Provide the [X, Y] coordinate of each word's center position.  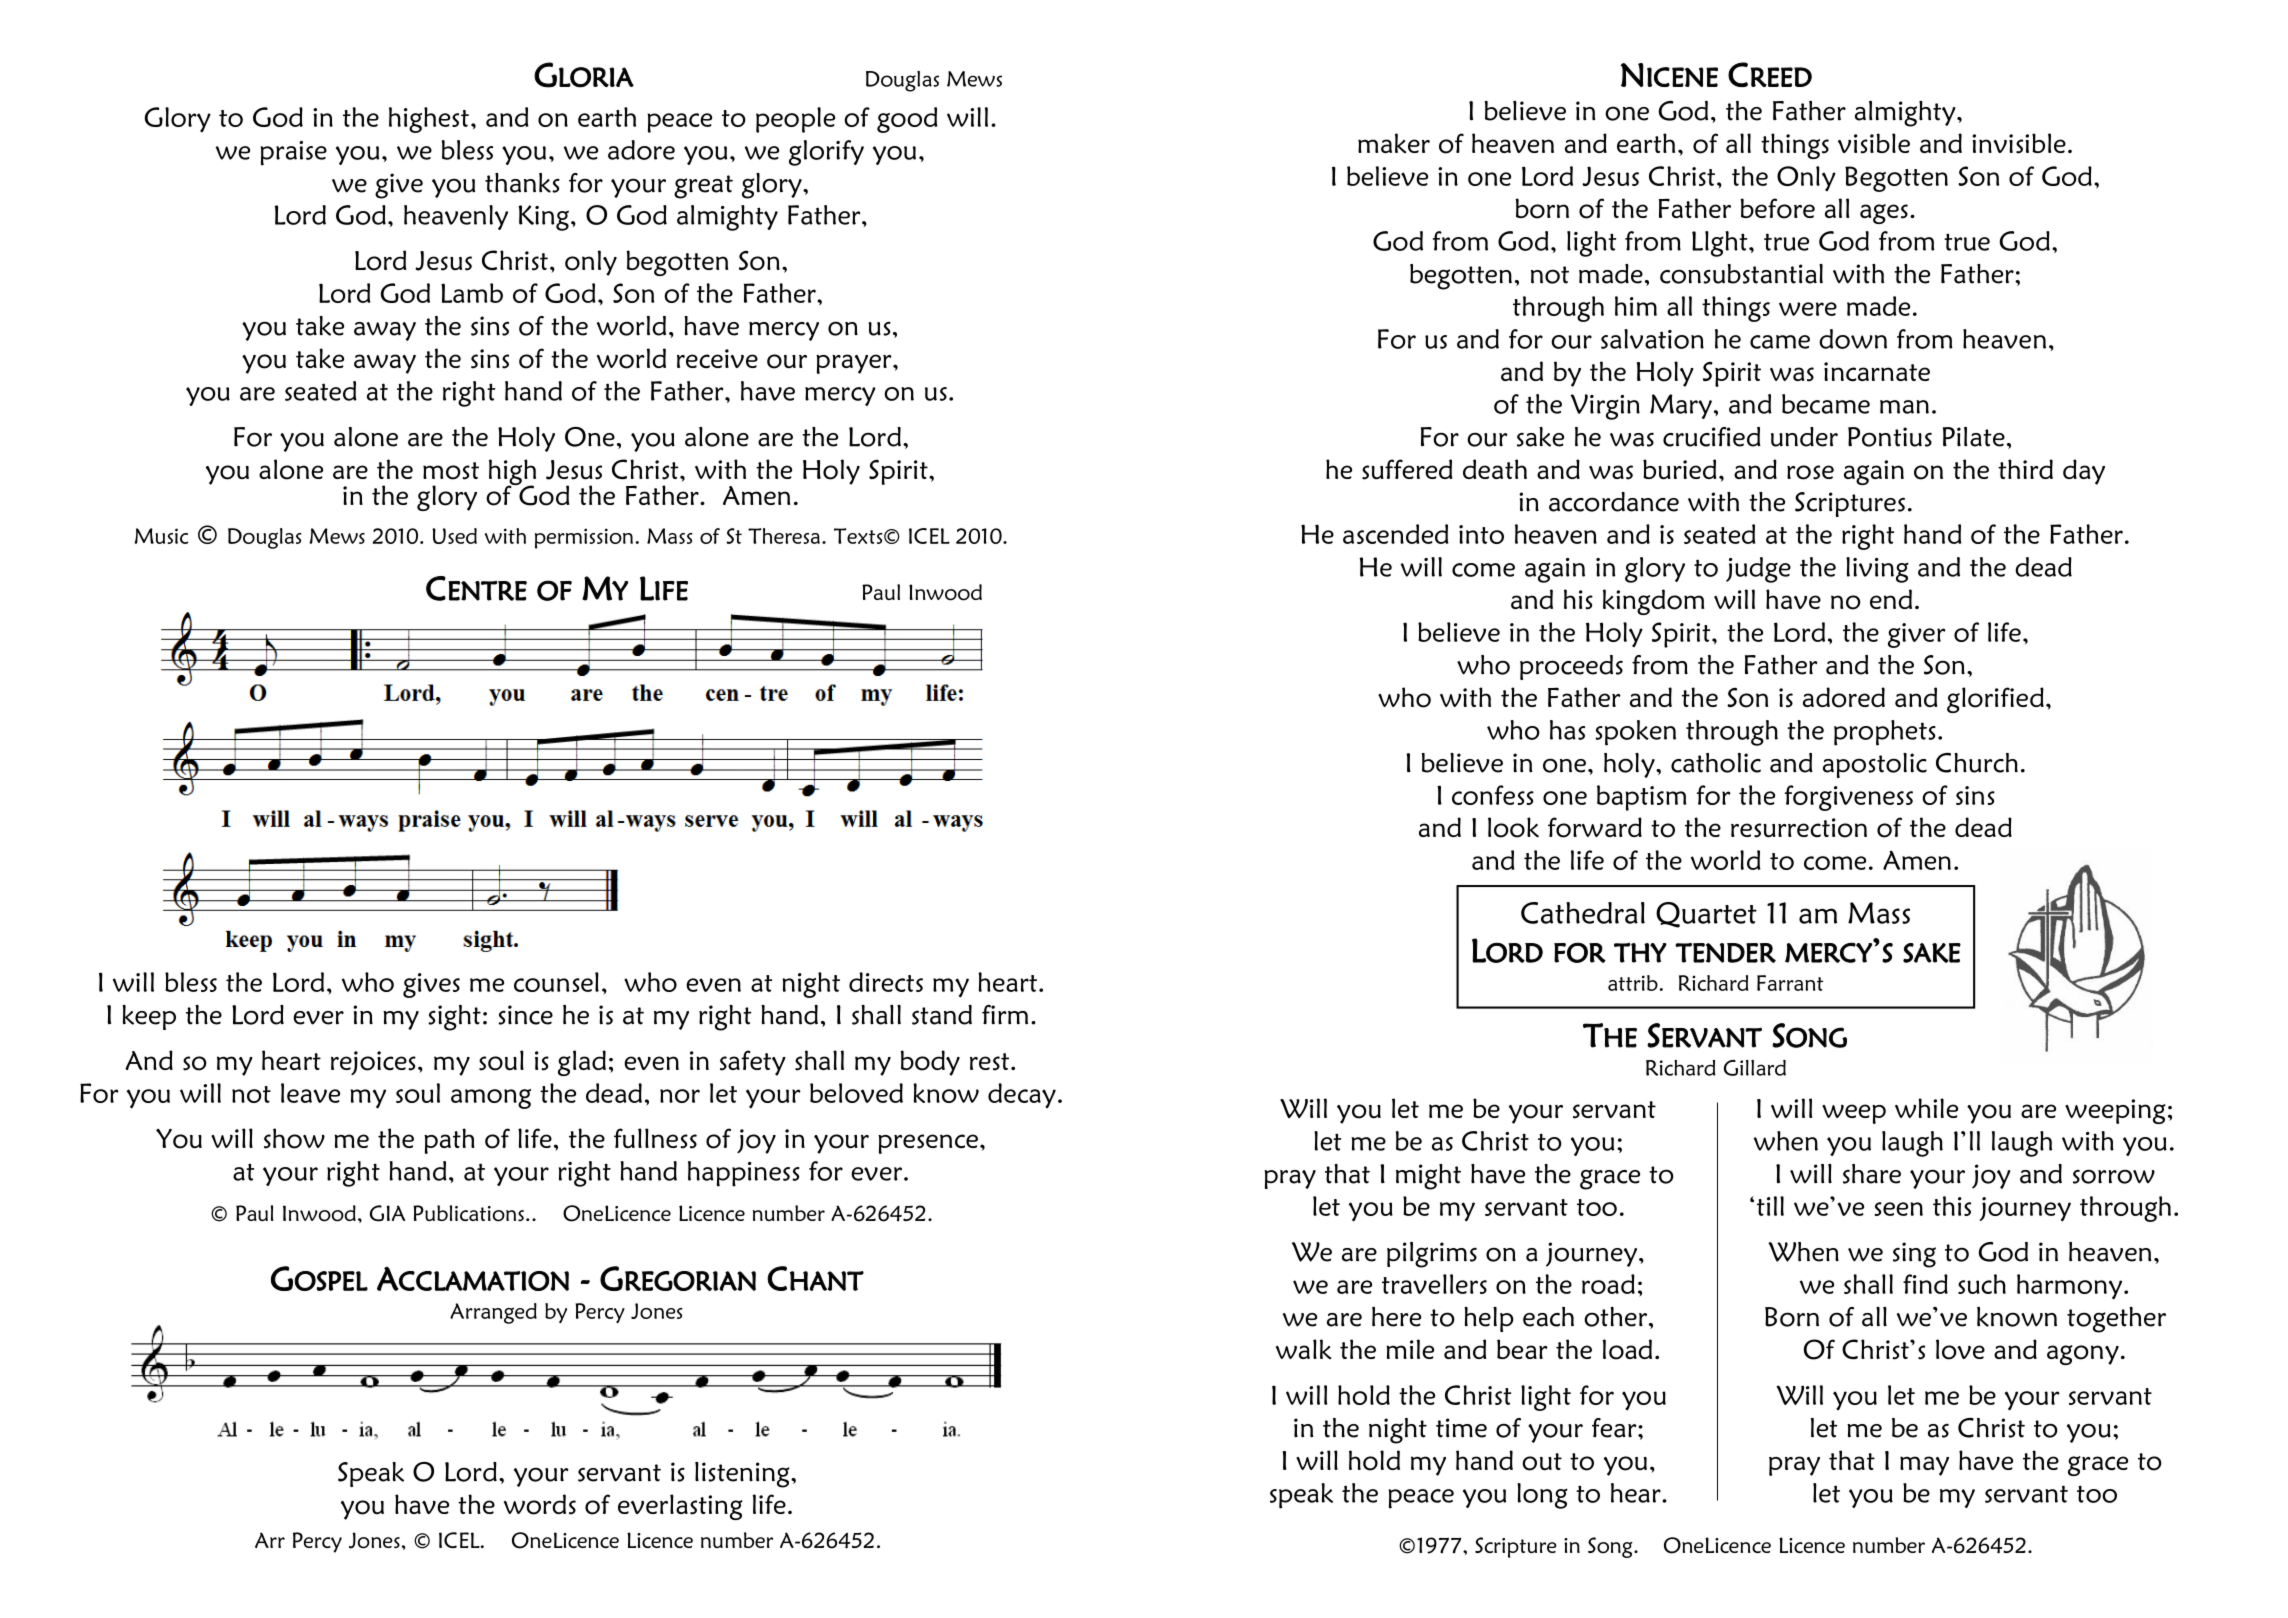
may [1924, 1466]
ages [1884, 214]
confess [1493, 795]
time [1461, 1428]
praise [293, 153]
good [907, 120]
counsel [556, 982]
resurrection [1799, 828]
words [540, 1504]
